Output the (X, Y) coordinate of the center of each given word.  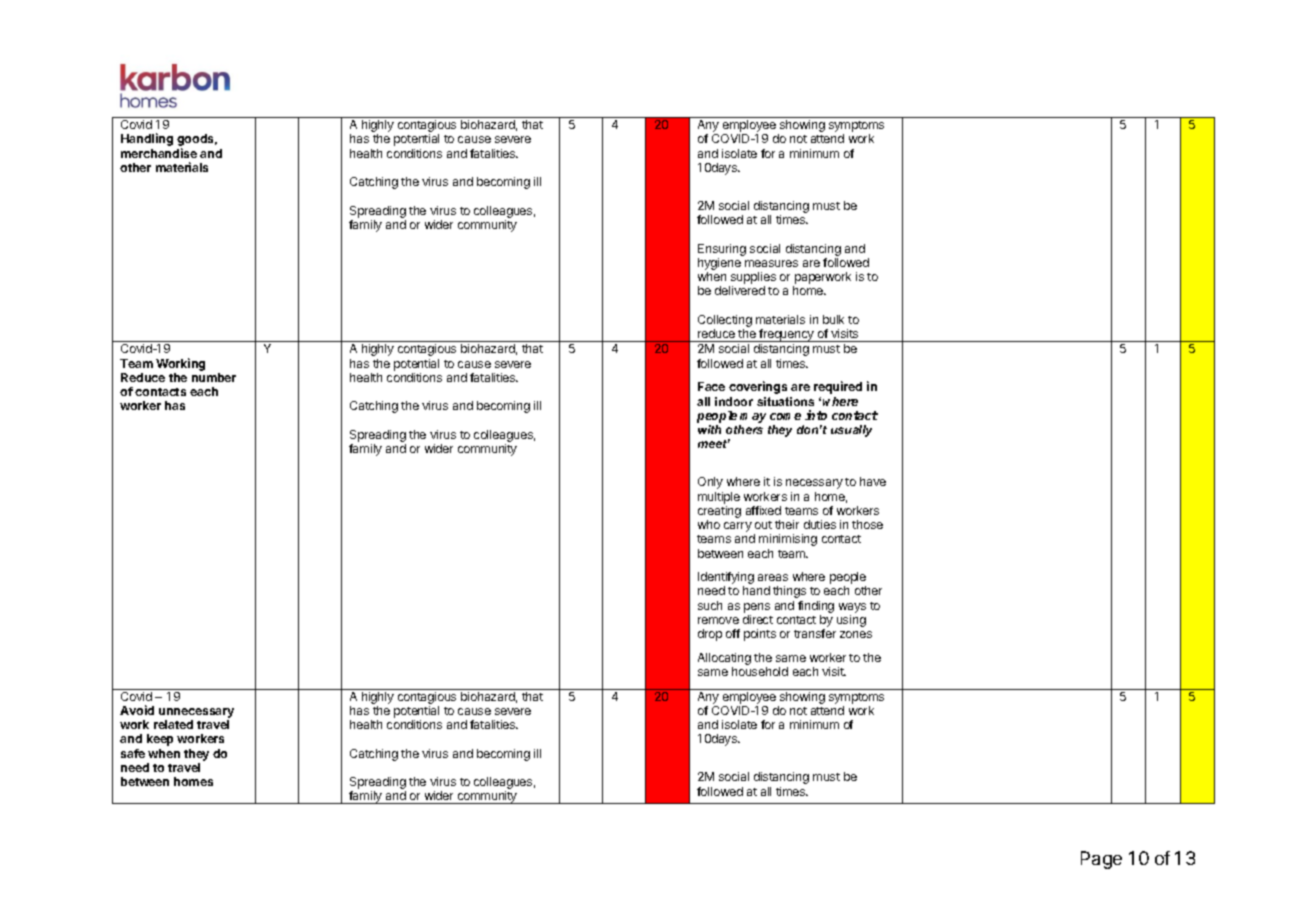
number (214, 377)
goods (197, 141)
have (873, 481)
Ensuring (722, 250)
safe (133, 753)
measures (771, 263)
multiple (719, 498)
